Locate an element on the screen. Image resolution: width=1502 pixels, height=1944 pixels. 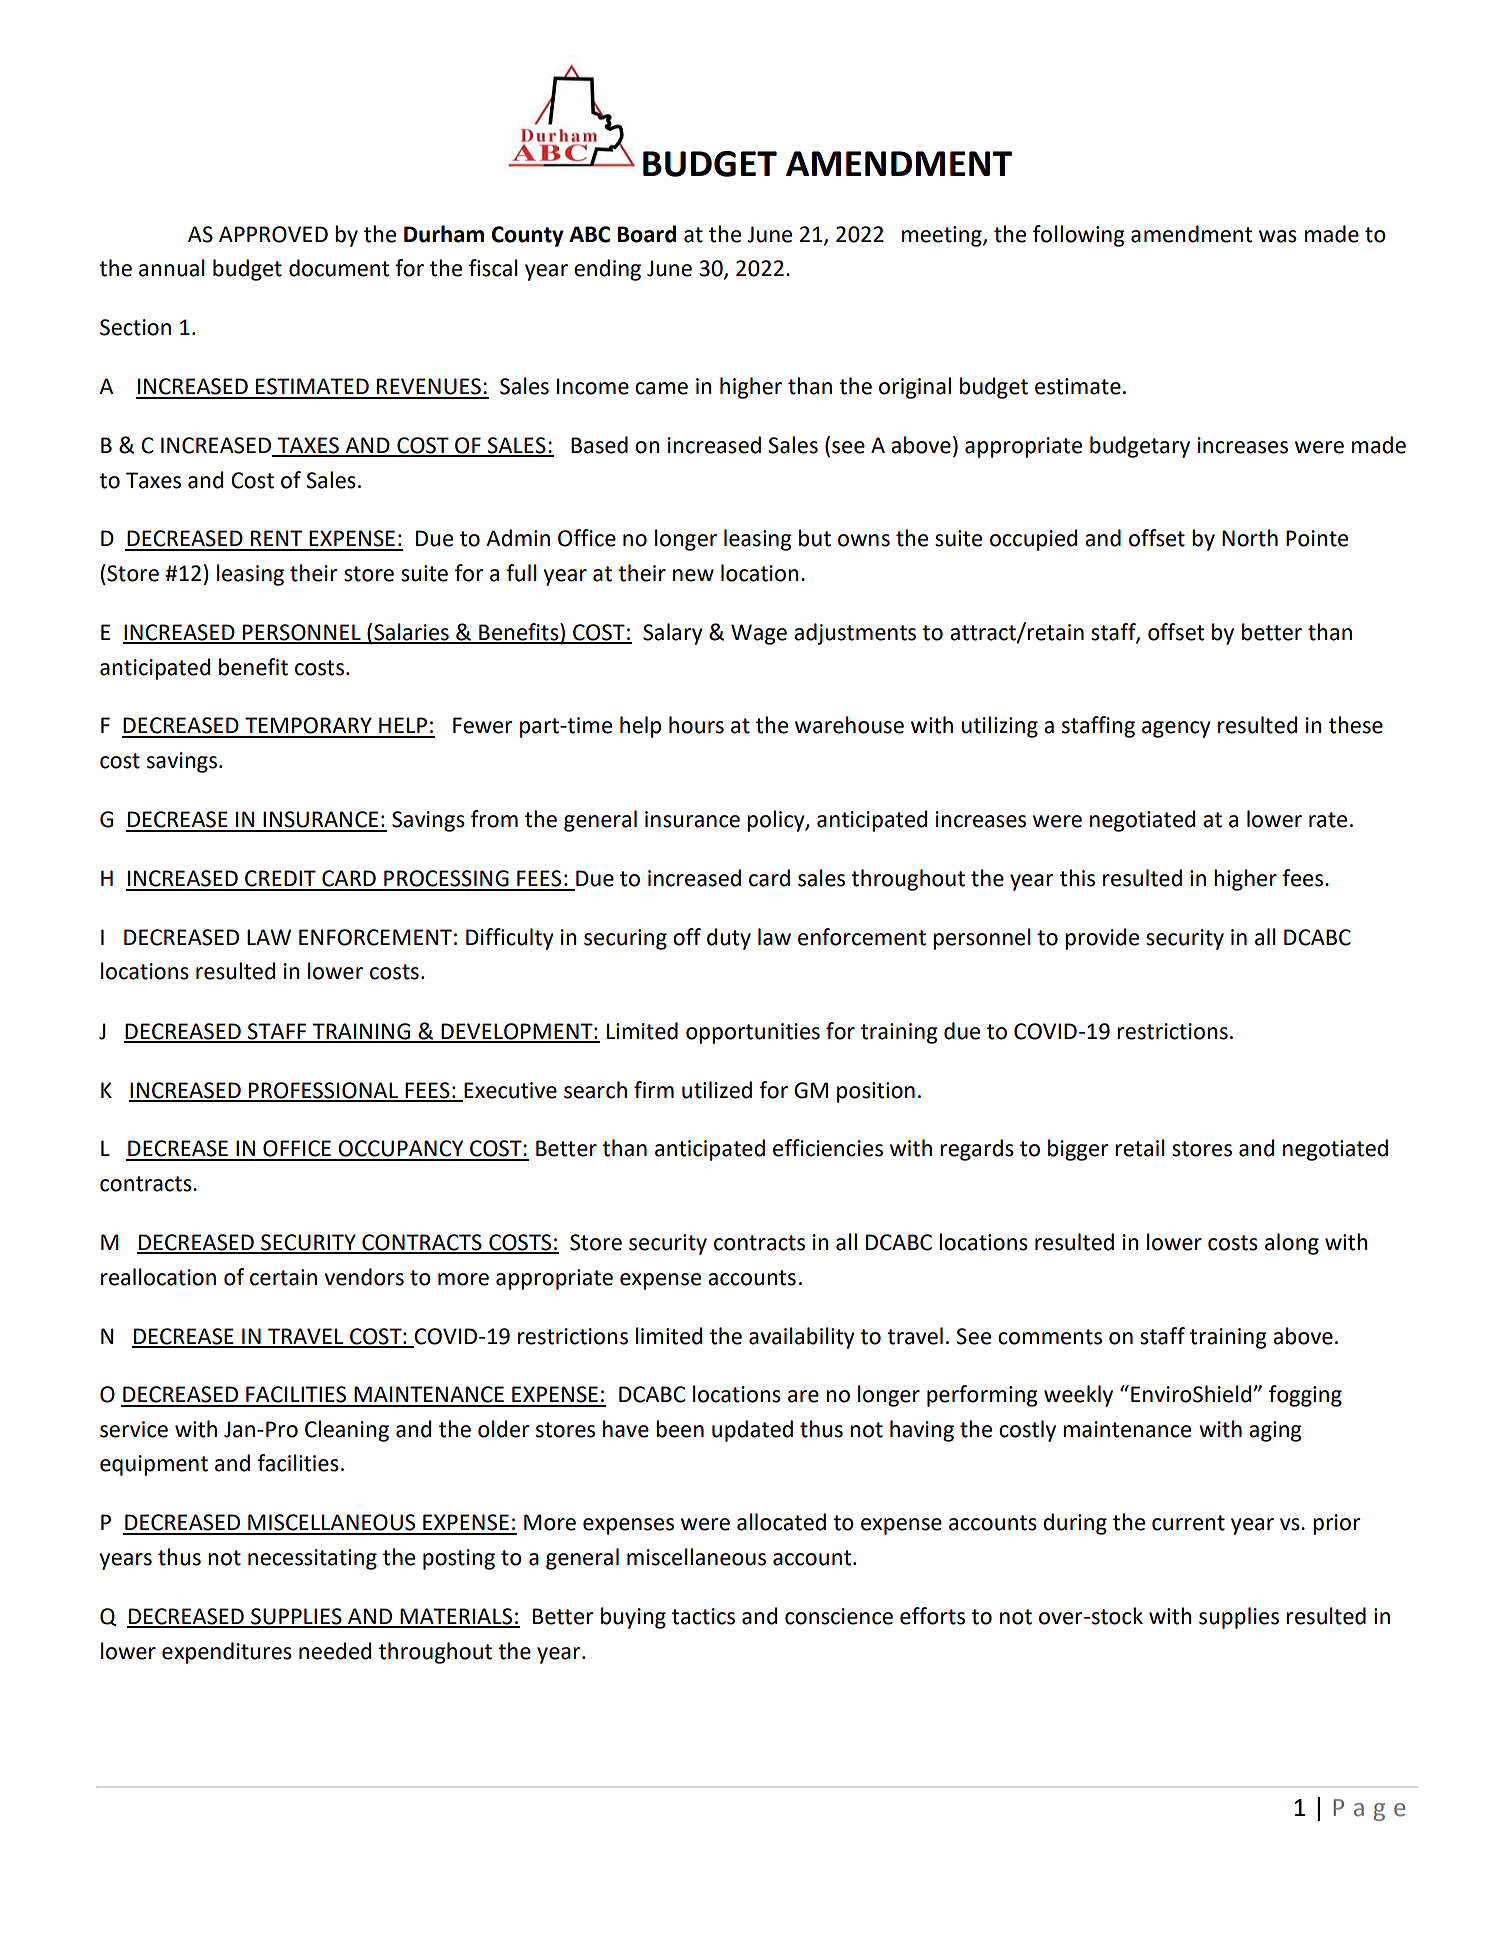
was is located at coordinates (1278, 236).
